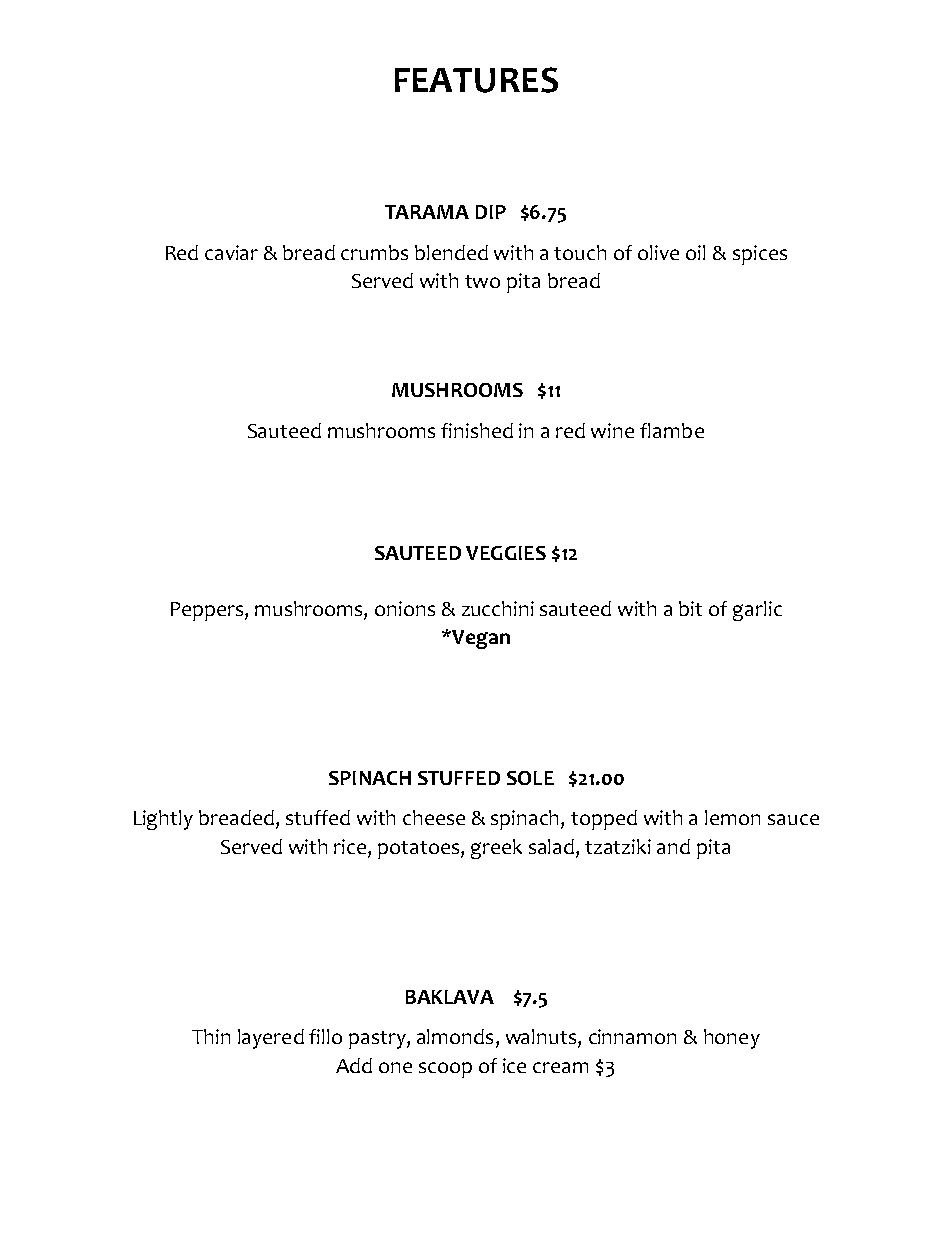 The width and height of the screenshot is (952, 1233). What do you see at coordinates (530, 778) in the screenshot?
I see `SOLE` at bounding box center [530, 778].
